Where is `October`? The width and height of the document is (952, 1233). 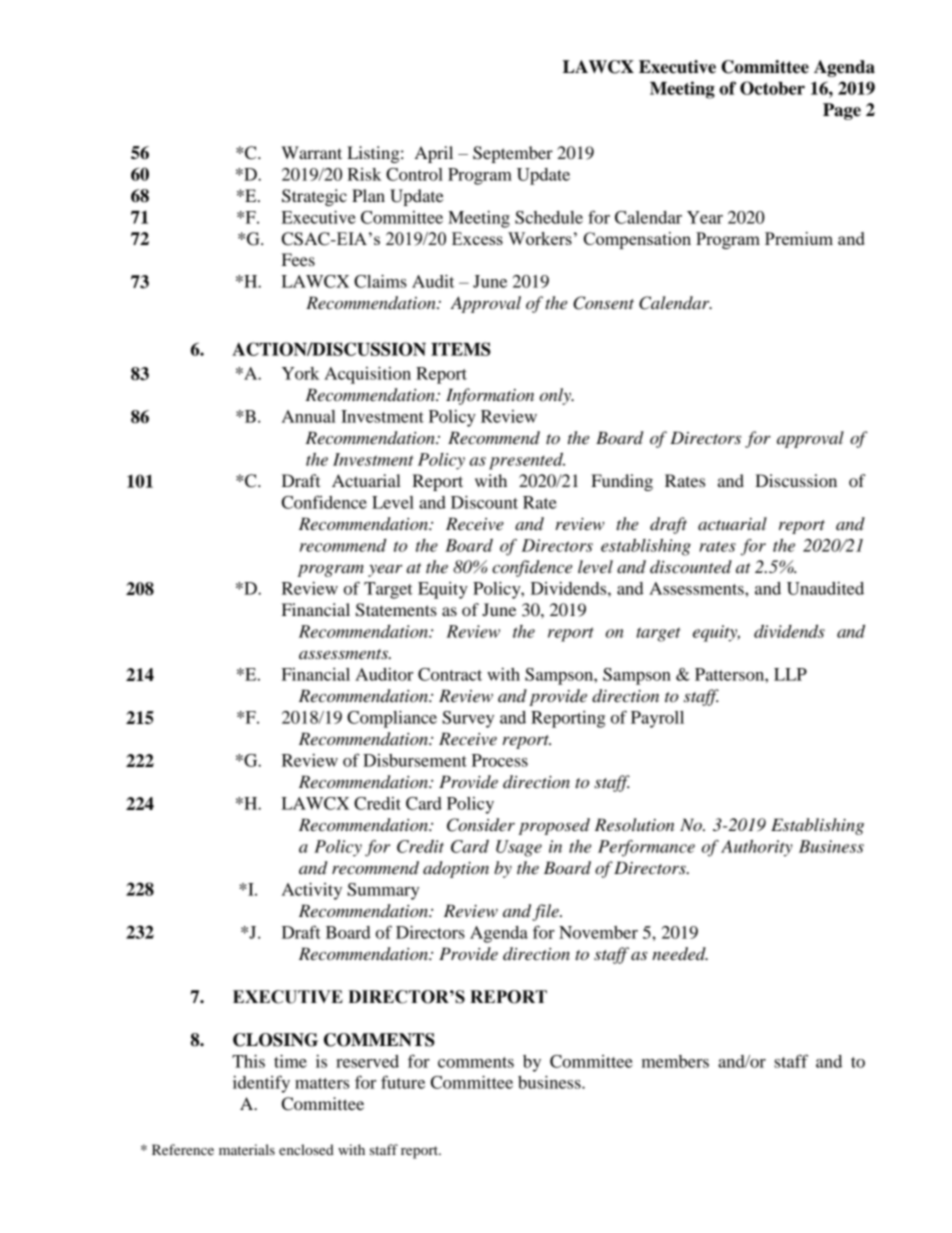
October is located at coordinates (772, 88).
